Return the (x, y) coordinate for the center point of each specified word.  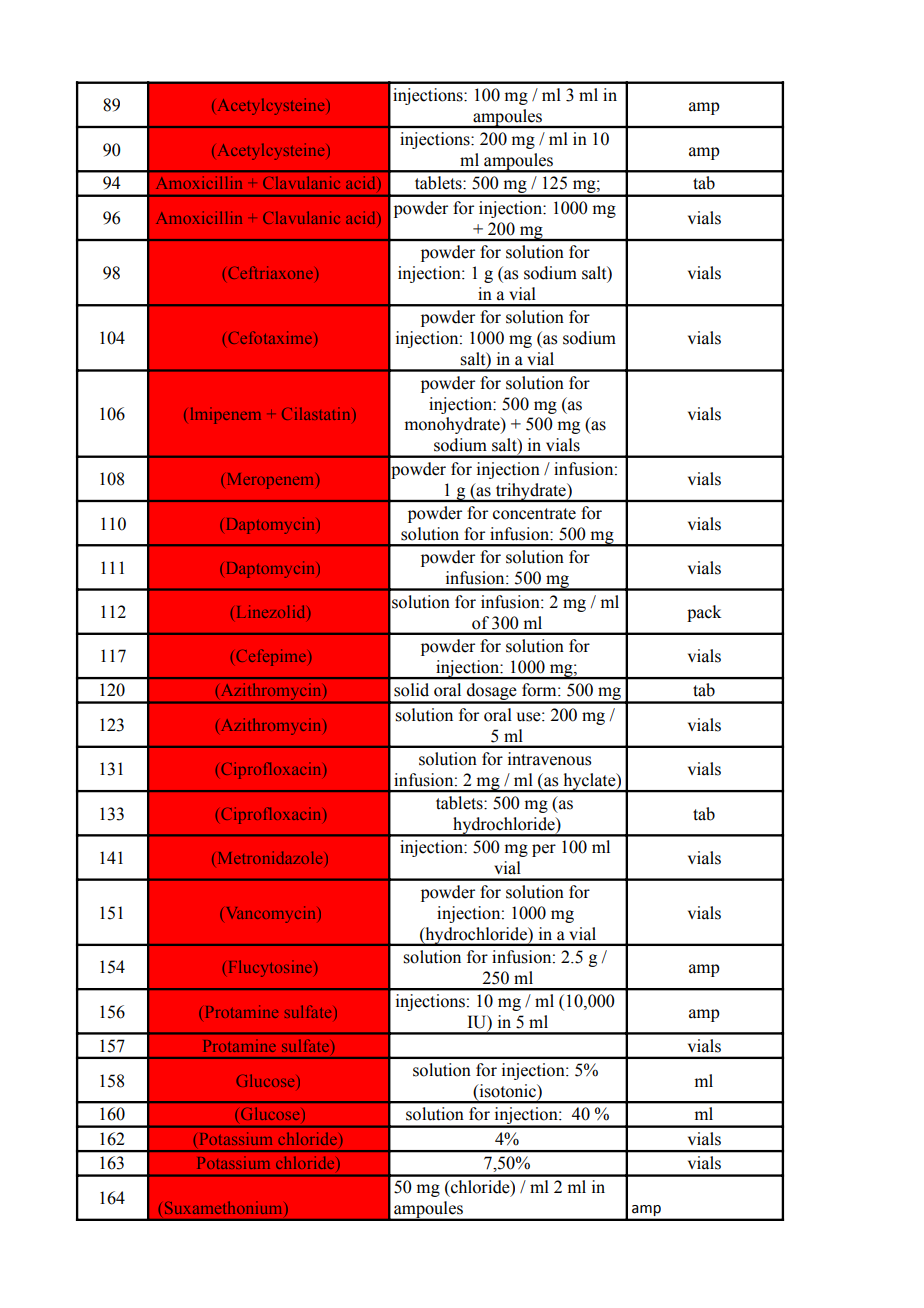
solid (411, 690)
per (544, 850)
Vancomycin (269, 914)
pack (704, 613)
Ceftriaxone (270, 272)
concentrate (534, 514)
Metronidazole (270, 857)
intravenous (549, 759)
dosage (492, 693)
